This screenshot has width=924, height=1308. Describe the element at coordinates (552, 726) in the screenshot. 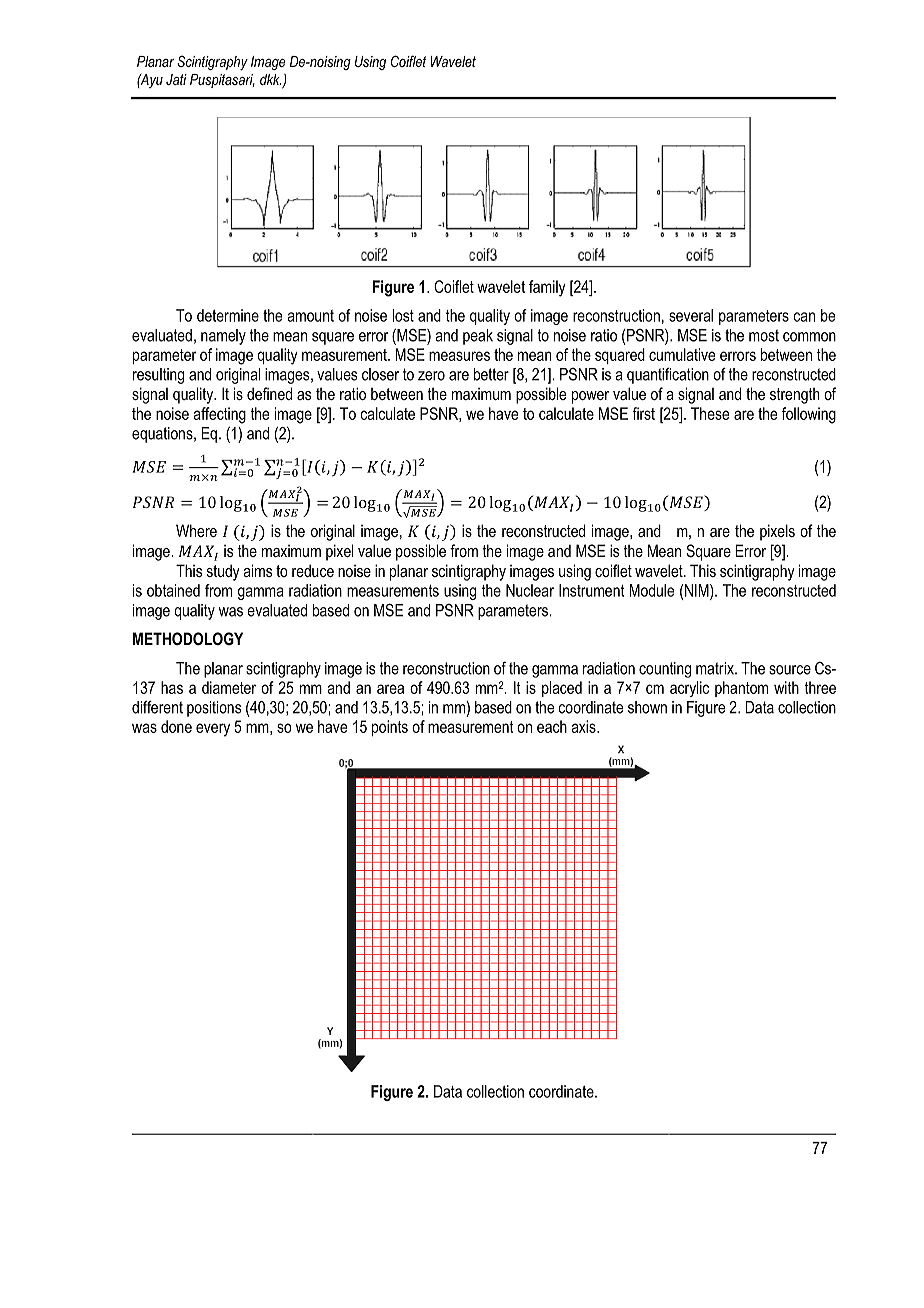

I see `each` at that location.
